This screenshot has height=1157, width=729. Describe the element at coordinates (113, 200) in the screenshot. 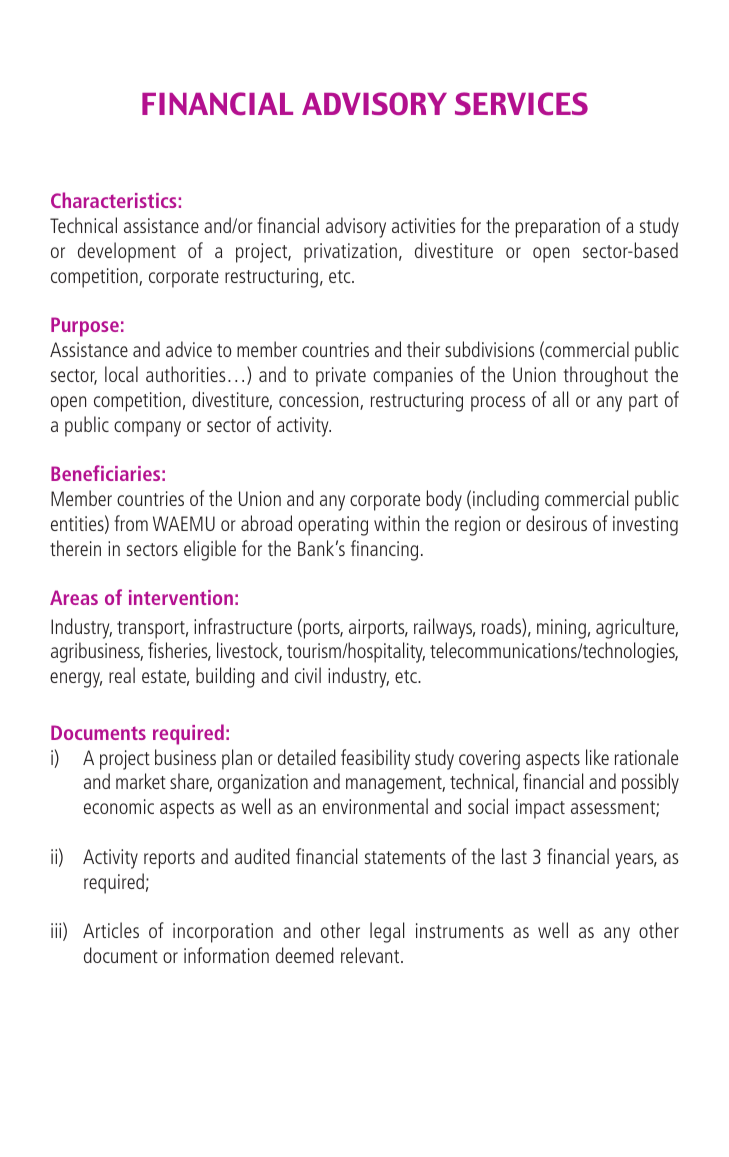

I see `Characteristics` at that location.
